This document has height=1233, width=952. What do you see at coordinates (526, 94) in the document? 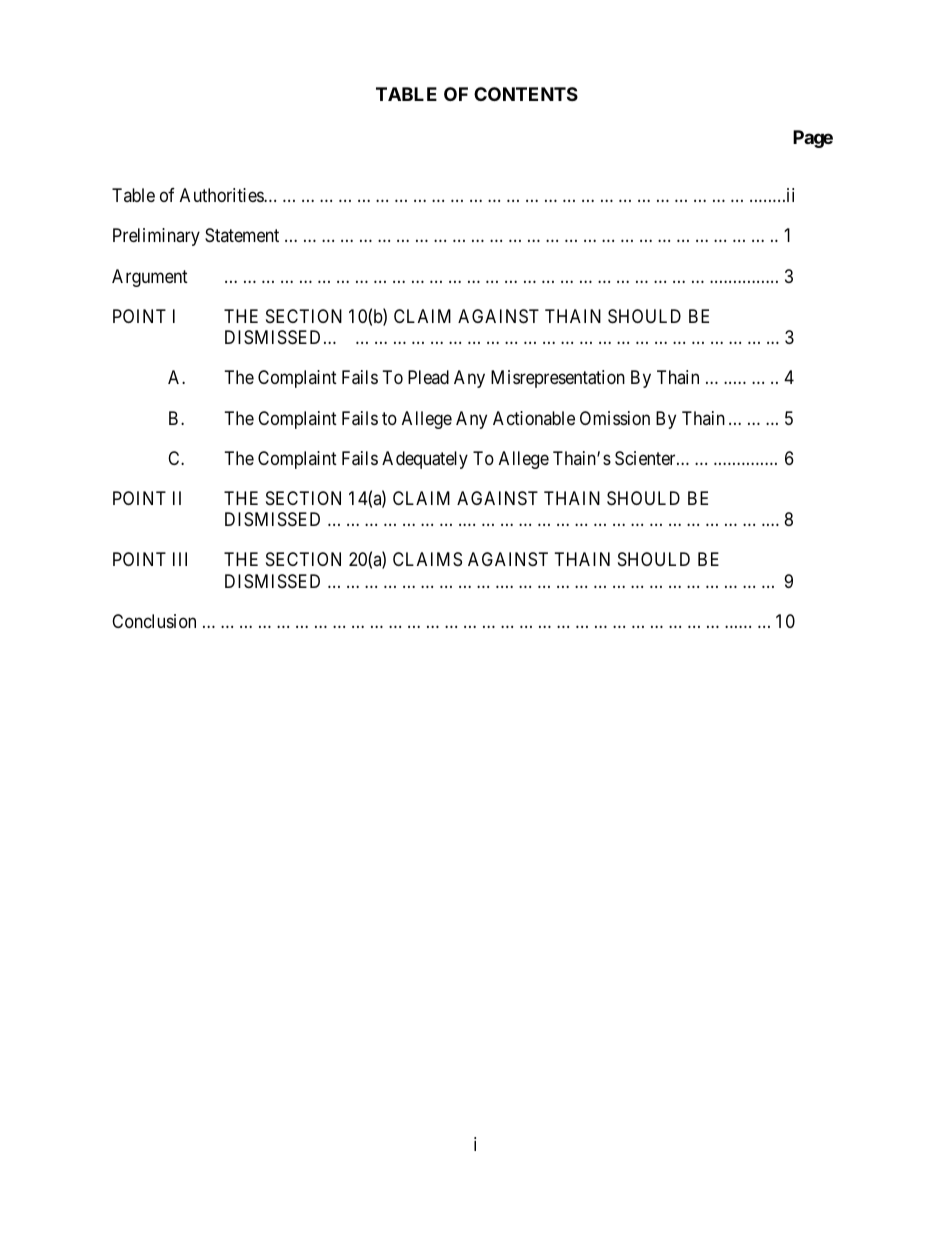
I see `CONTENTS` at bounding box center [526, 94].
